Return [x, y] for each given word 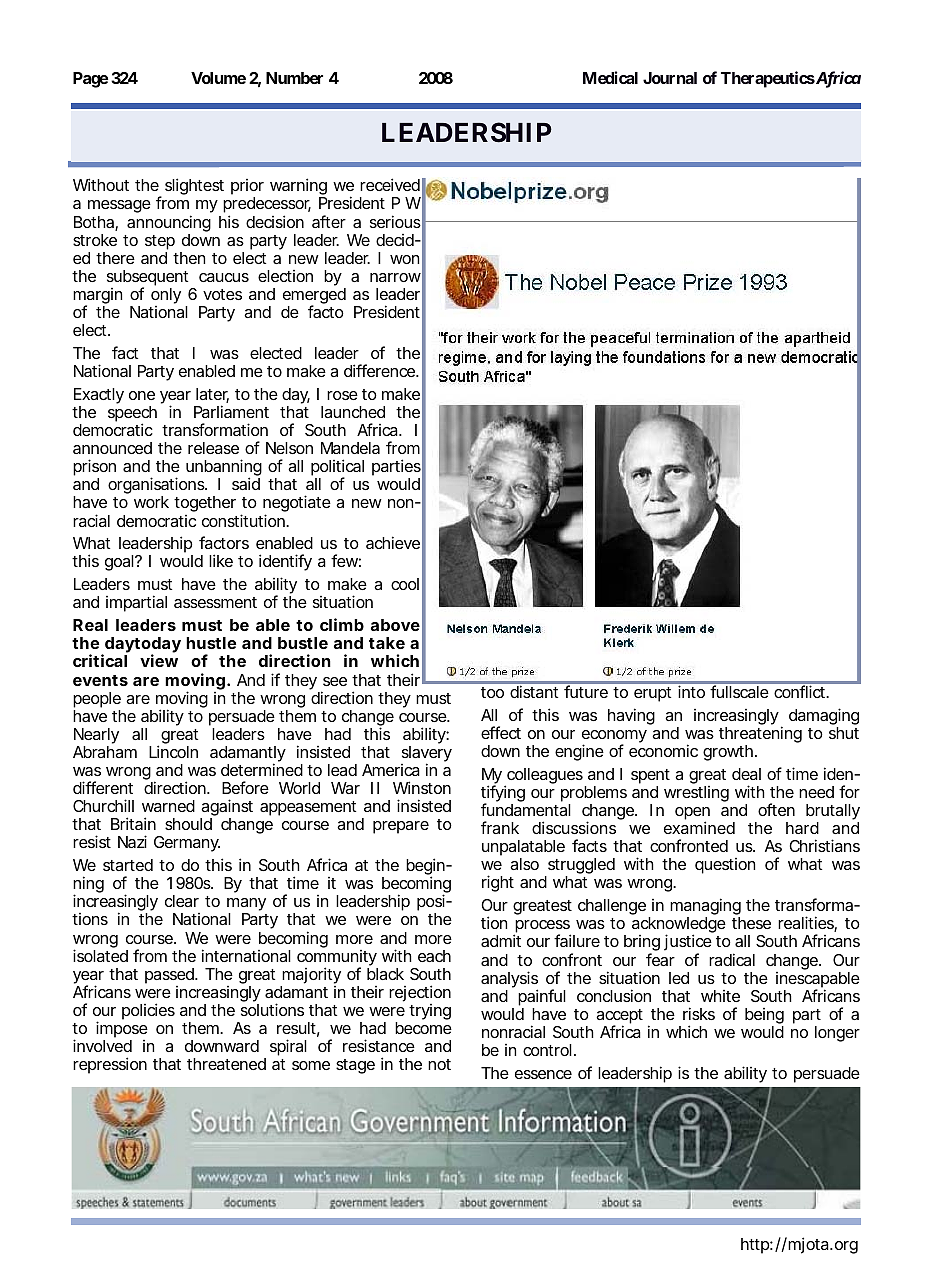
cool [405, 584]
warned [168, 806]
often [776, 809]
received [390, 184]
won [404, 259]
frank [500, 827]
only [166, 297]
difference [380, 370]
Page [90, 80]
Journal [670, 78]
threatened [226, 1064]
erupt [652, 694]
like [221, 560]
